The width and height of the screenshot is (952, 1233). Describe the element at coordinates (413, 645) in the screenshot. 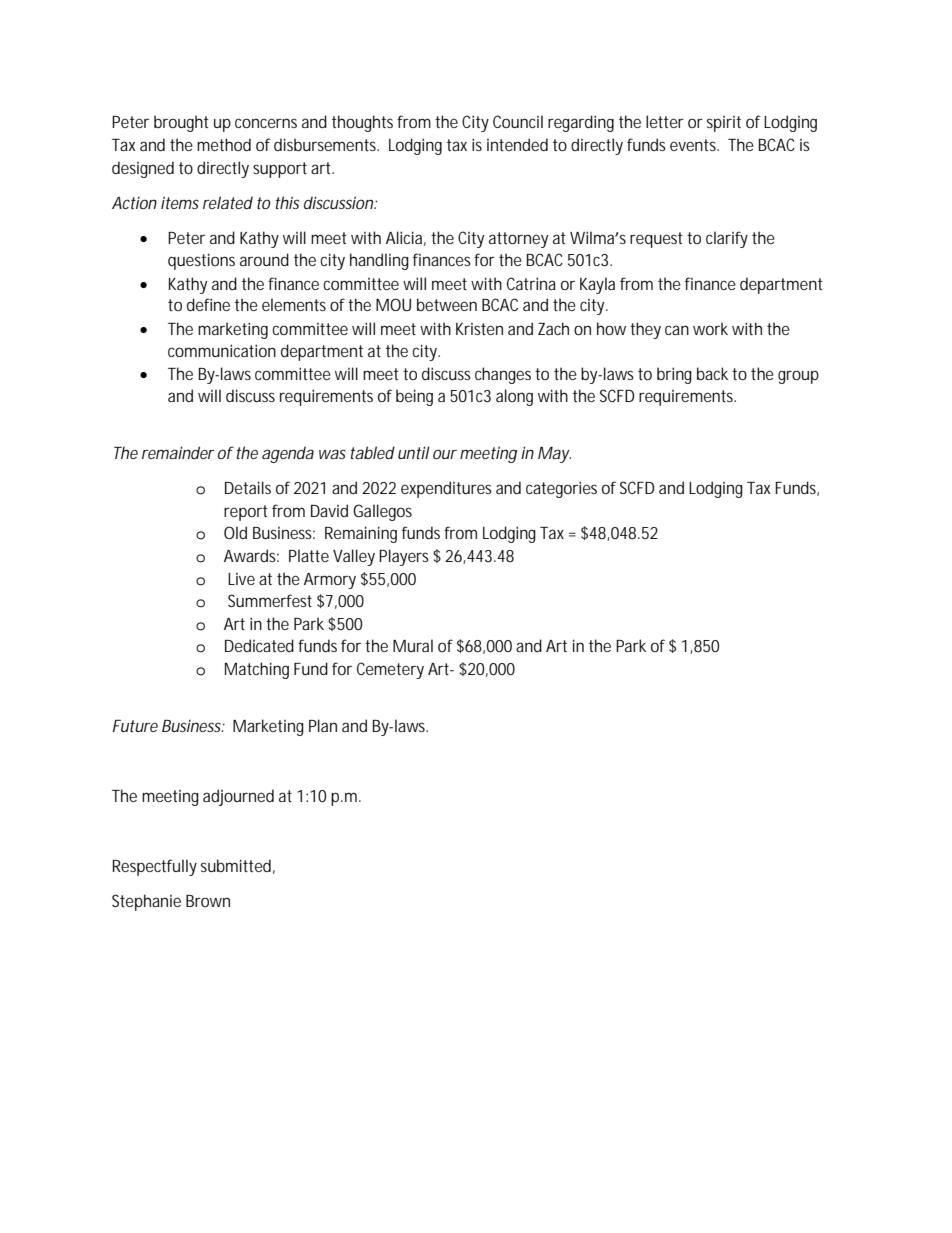

I see `Mural` at that location.
